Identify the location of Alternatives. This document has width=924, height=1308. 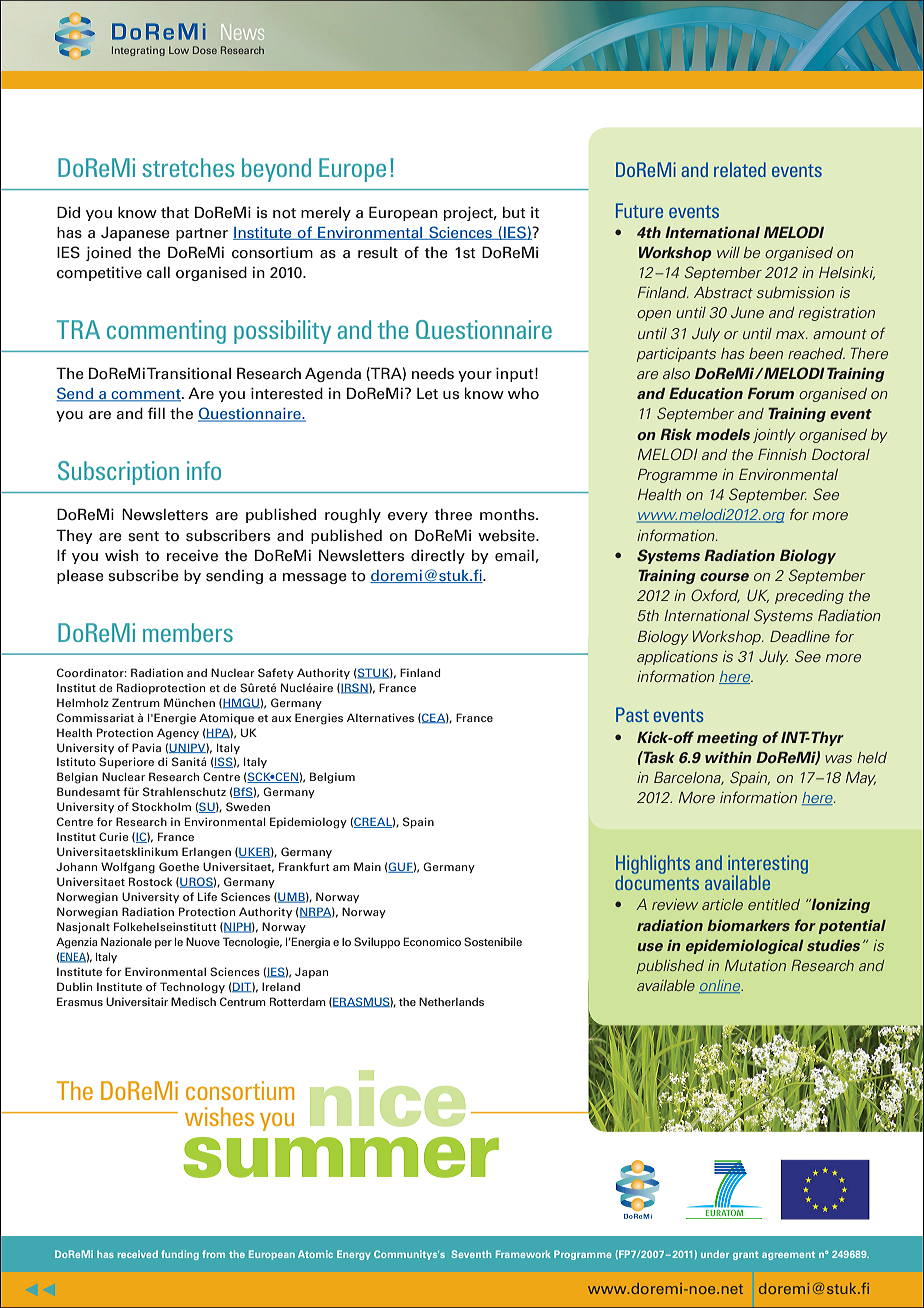
(380, 717).
